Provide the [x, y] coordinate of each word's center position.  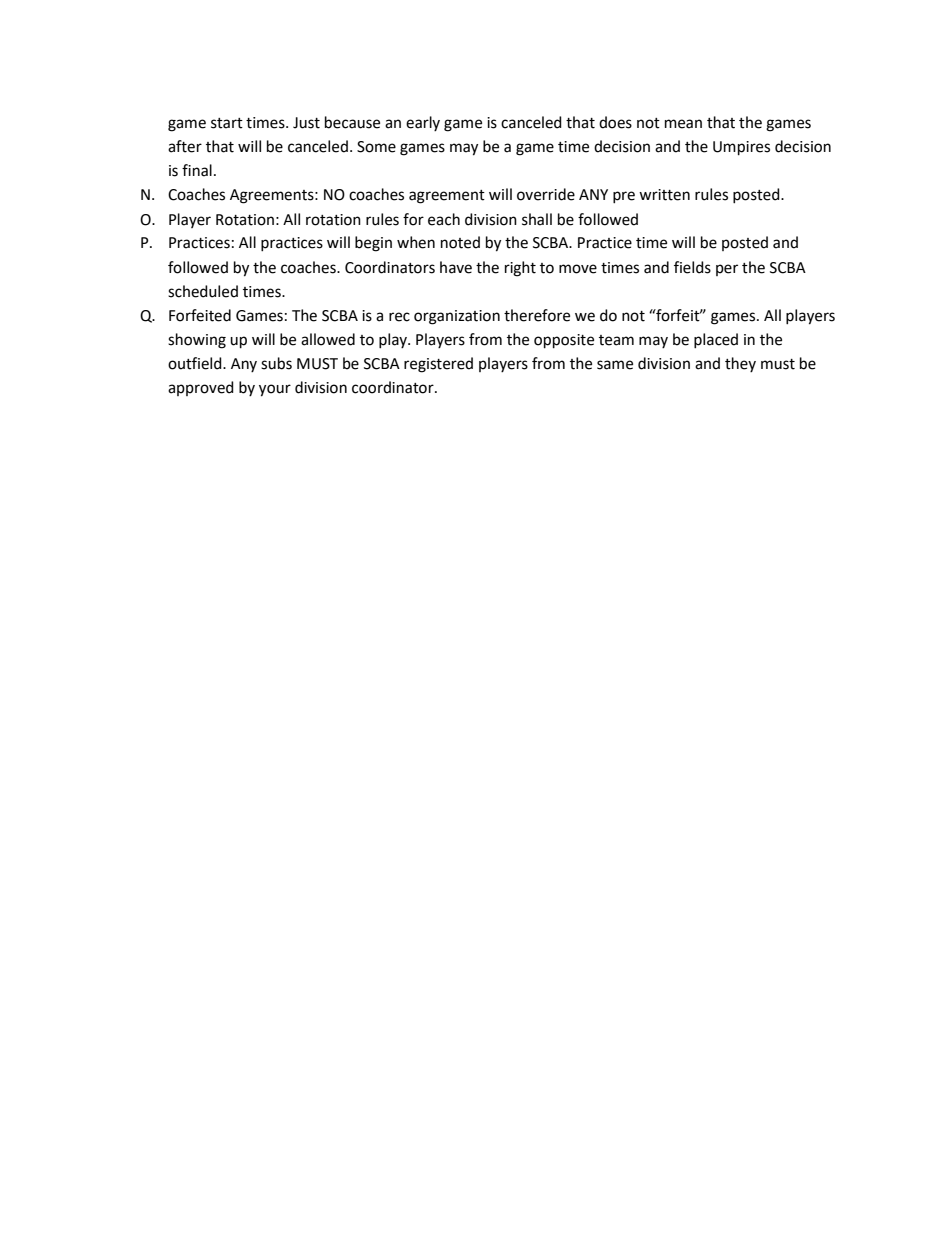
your [275, 390]
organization [457, 317]
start [227, 123]
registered [438, 365]
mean [683, 124]
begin [373, 244]
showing [197, 341]
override [546, 194]
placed [716, 341]
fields [692, 267]
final [197, 170]
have [456, 267]
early [423, 123]
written [664, 195]
